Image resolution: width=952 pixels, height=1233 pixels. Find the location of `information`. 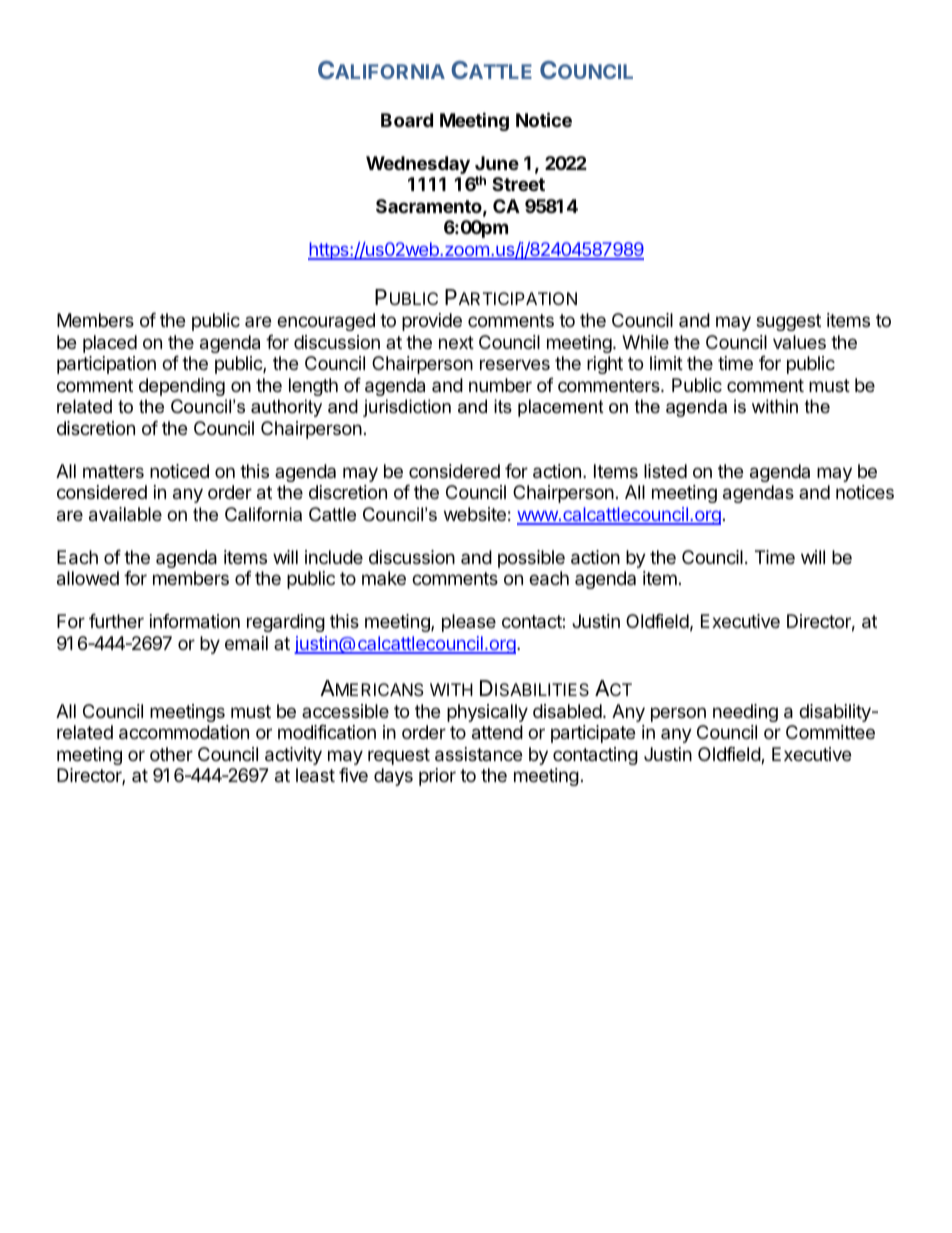

information is located at coordinates (195, 621).
